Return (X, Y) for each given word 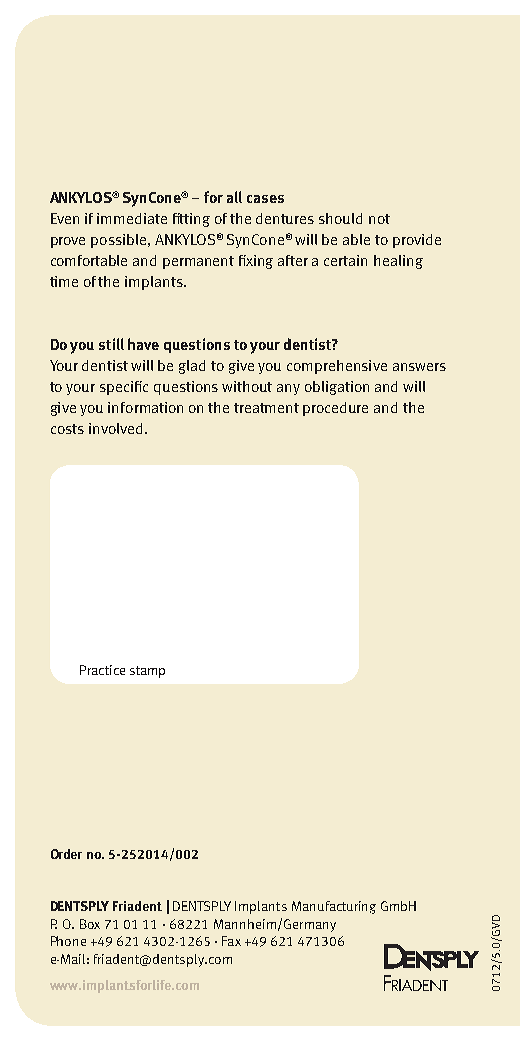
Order (66, 854)
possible (120, 241)
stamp (147, 672)
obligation (337, 388)
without (247, 386)
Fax (231, 941)
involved (117, 428)
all (234, 197)
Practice (102, 670)
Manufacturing (334, 907)
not (379, 219)
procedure (335, 409)
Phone (68, 941)
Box (90, 924)
